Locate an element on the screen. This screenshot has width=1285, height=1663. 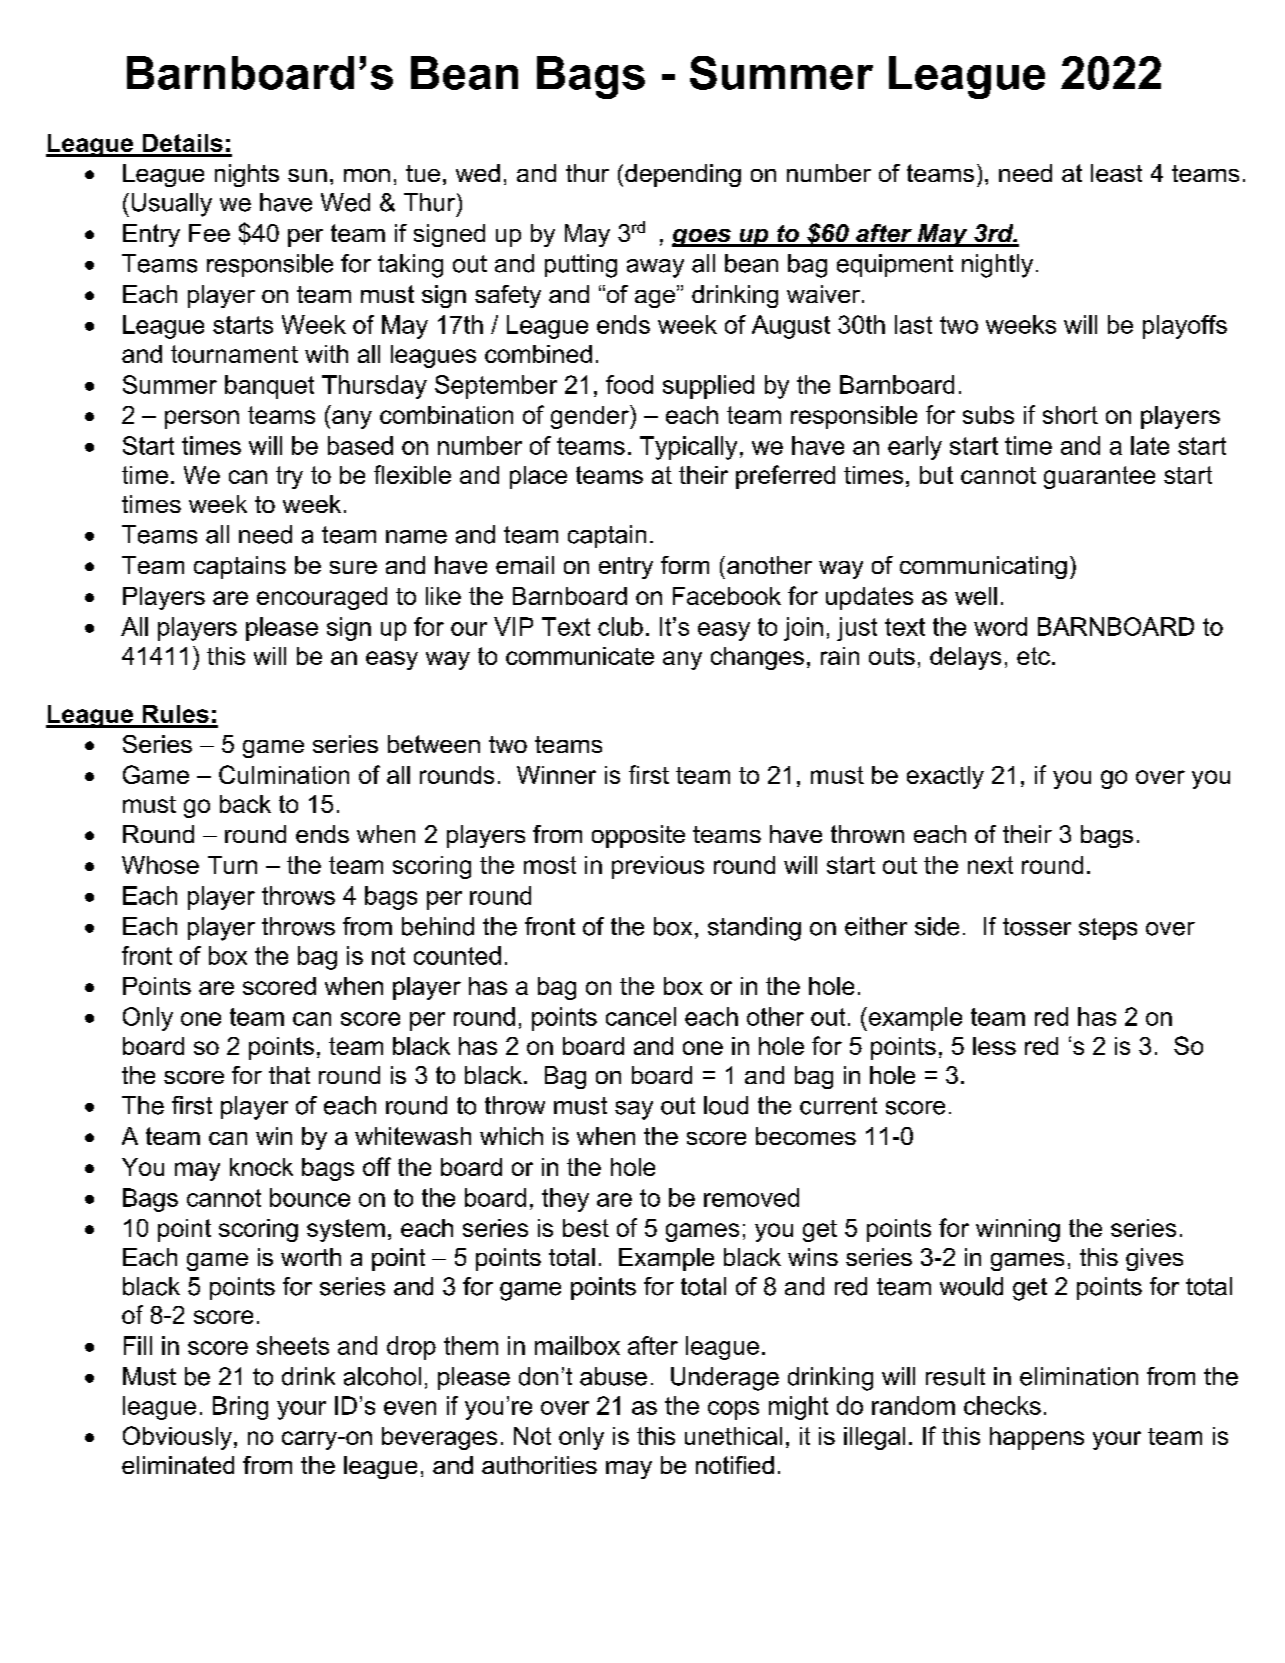
nights is located at coordinates (247, 175).
